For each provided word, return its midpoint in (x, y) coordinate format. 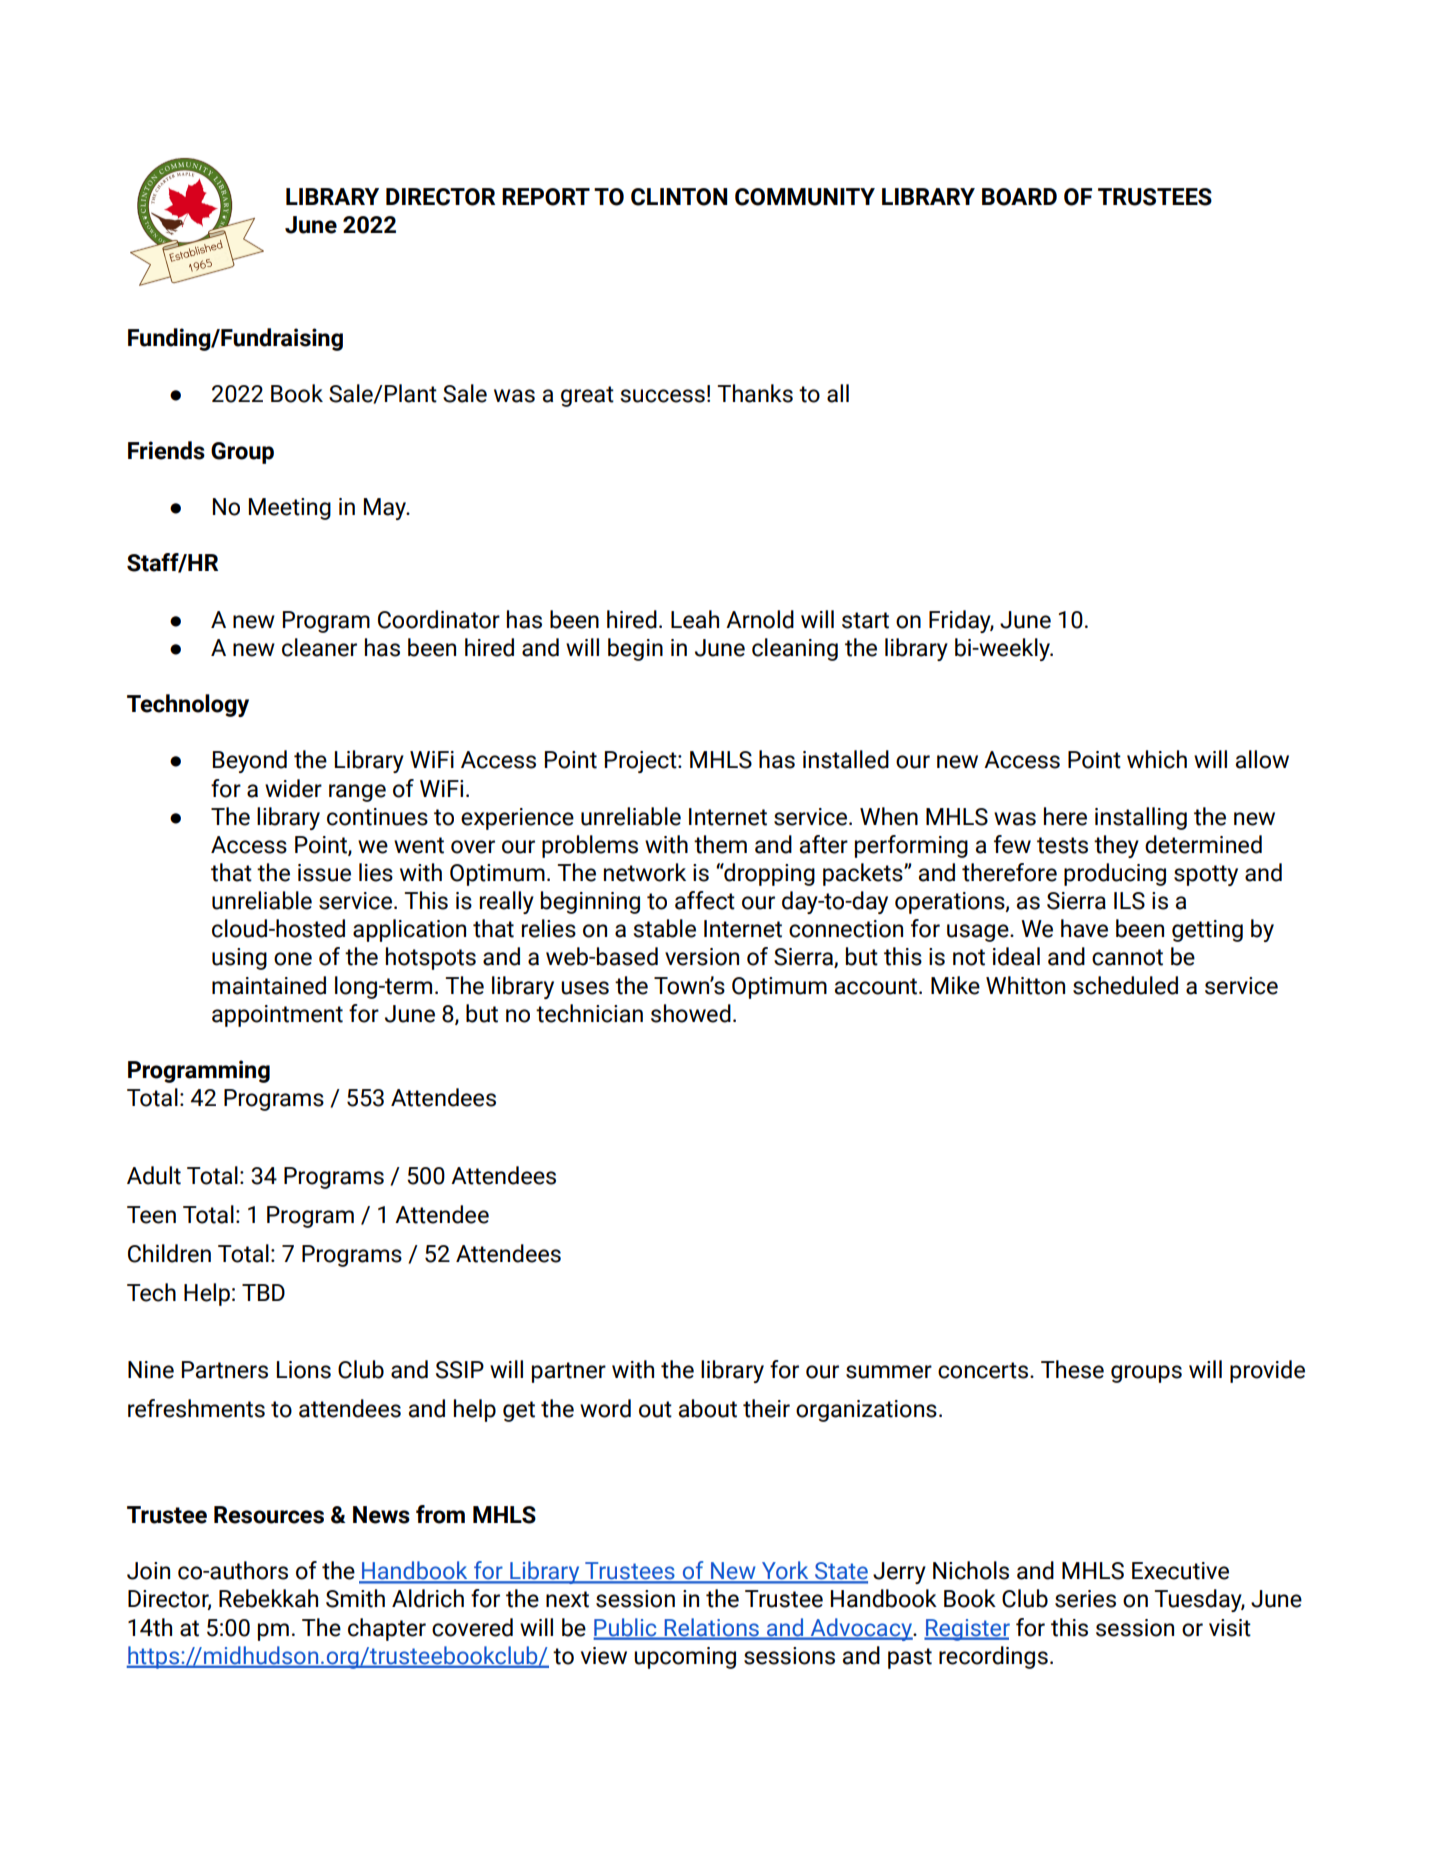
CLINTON (679, 197)
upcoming (685, 1658)
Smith (355, 1598)
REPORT (546, 197)
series (1085, 1599)
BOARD (1019, 197)
